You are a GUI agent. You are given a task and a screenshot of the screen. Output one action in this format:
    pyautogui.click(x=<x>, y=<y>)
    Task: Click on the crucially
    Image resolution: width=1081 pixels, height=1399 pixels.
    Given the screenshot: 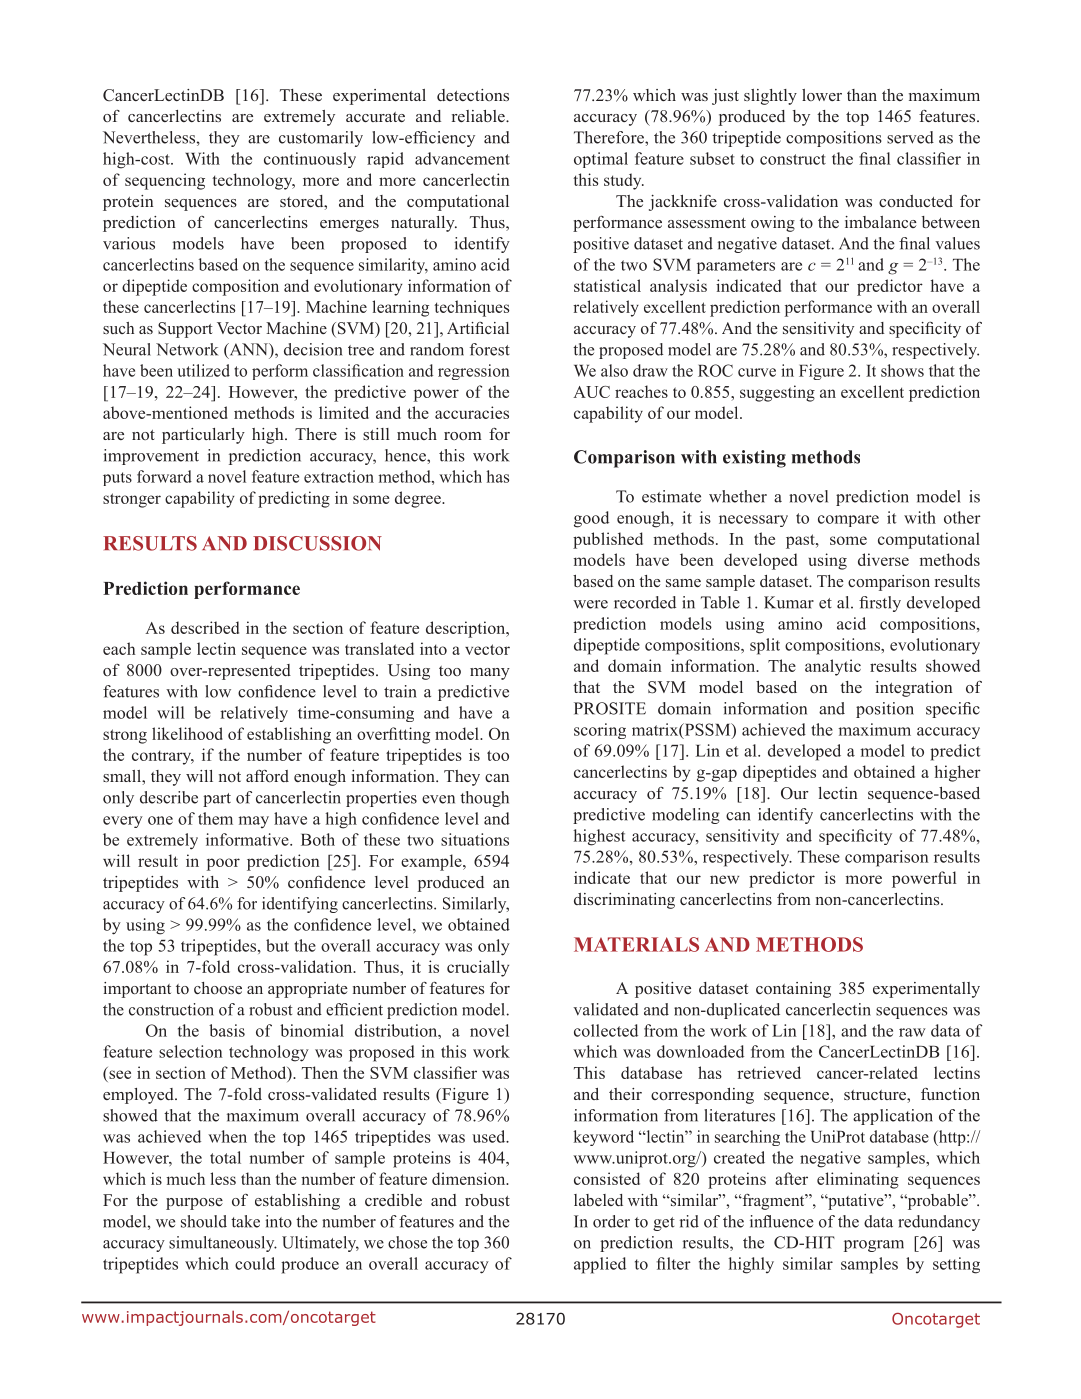 What is the action you would take?
    pyautogui.click(x=478, y=968)
